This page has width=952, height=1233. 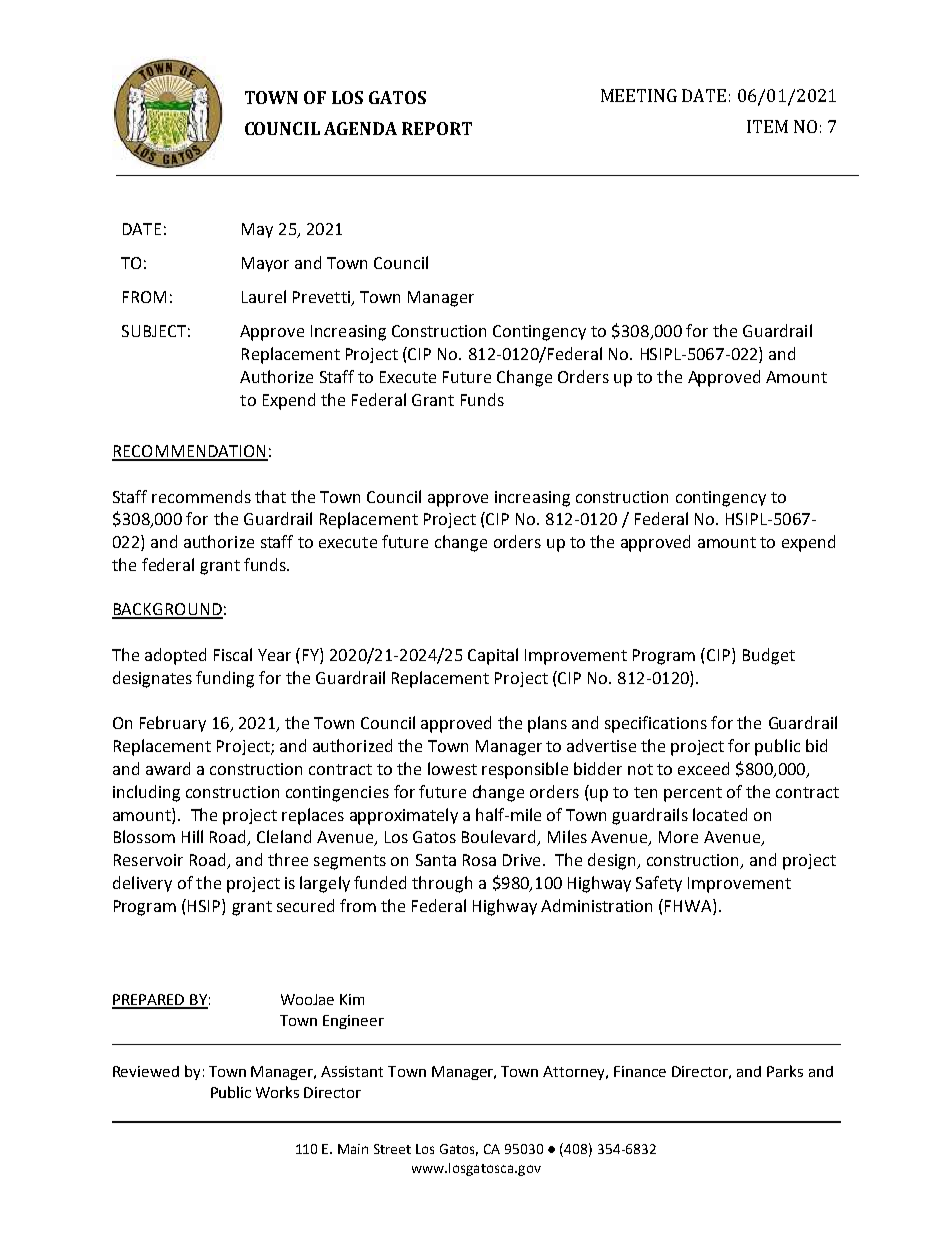 I want to click on Finance, so click(x=640, y=1071).
